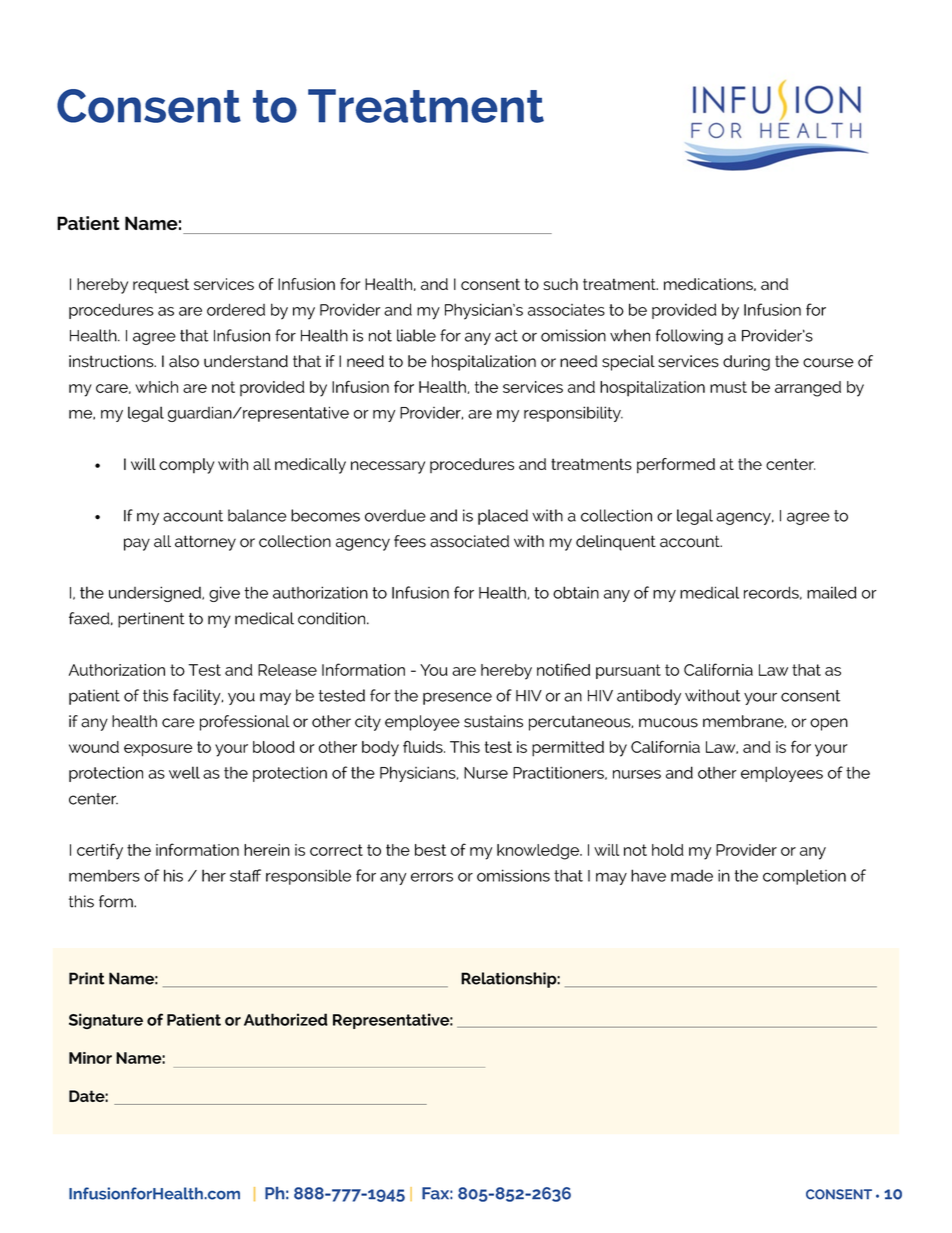  Describe the element at coordinates (100, 851) in the screenshot. I see `certify` at that location.
